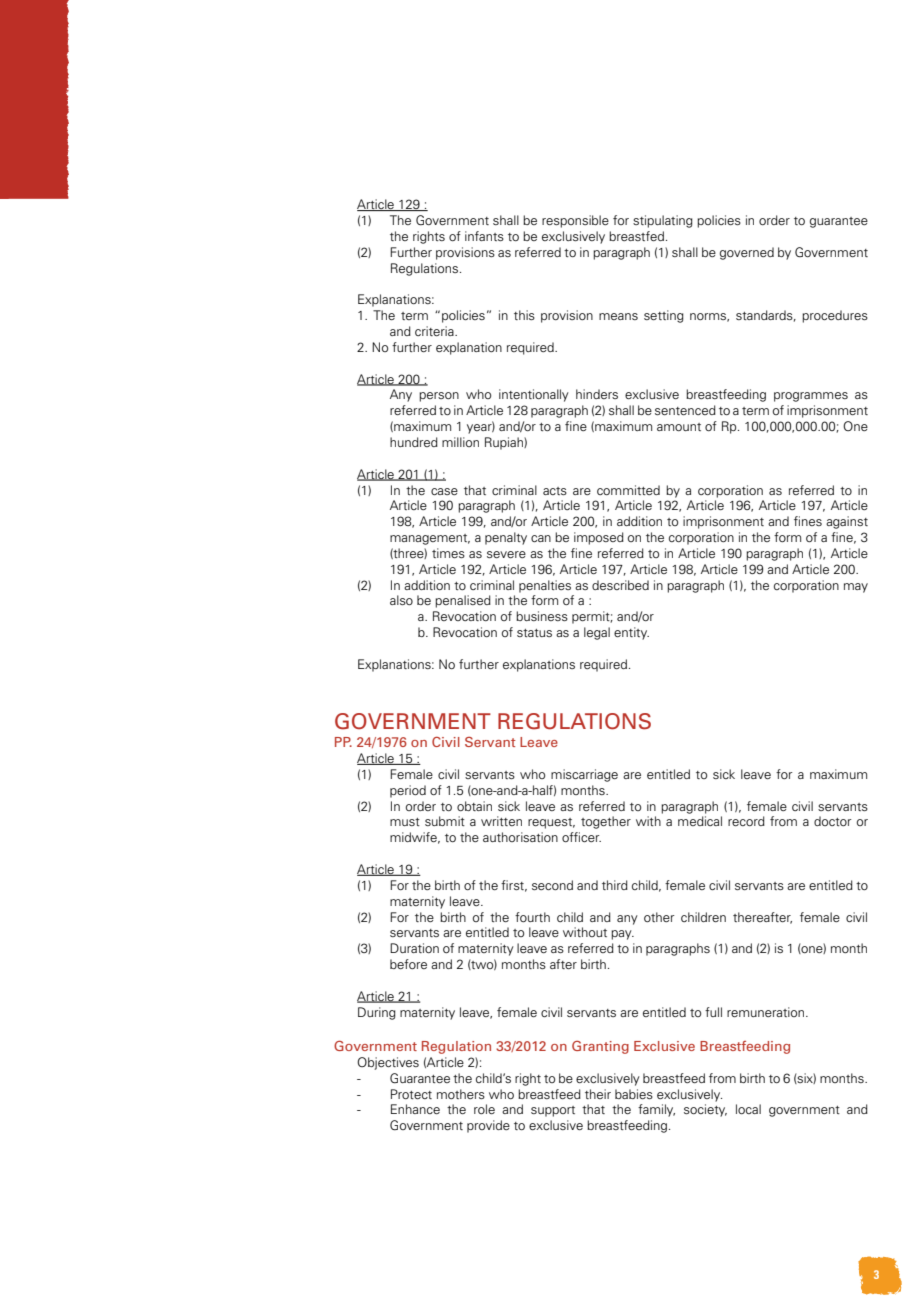 The height and width of the screenshot is (1308, 924). What do you see at coordinates (606, 822) in the screenshot?
I see `together` at bounding box center [606, 822].
